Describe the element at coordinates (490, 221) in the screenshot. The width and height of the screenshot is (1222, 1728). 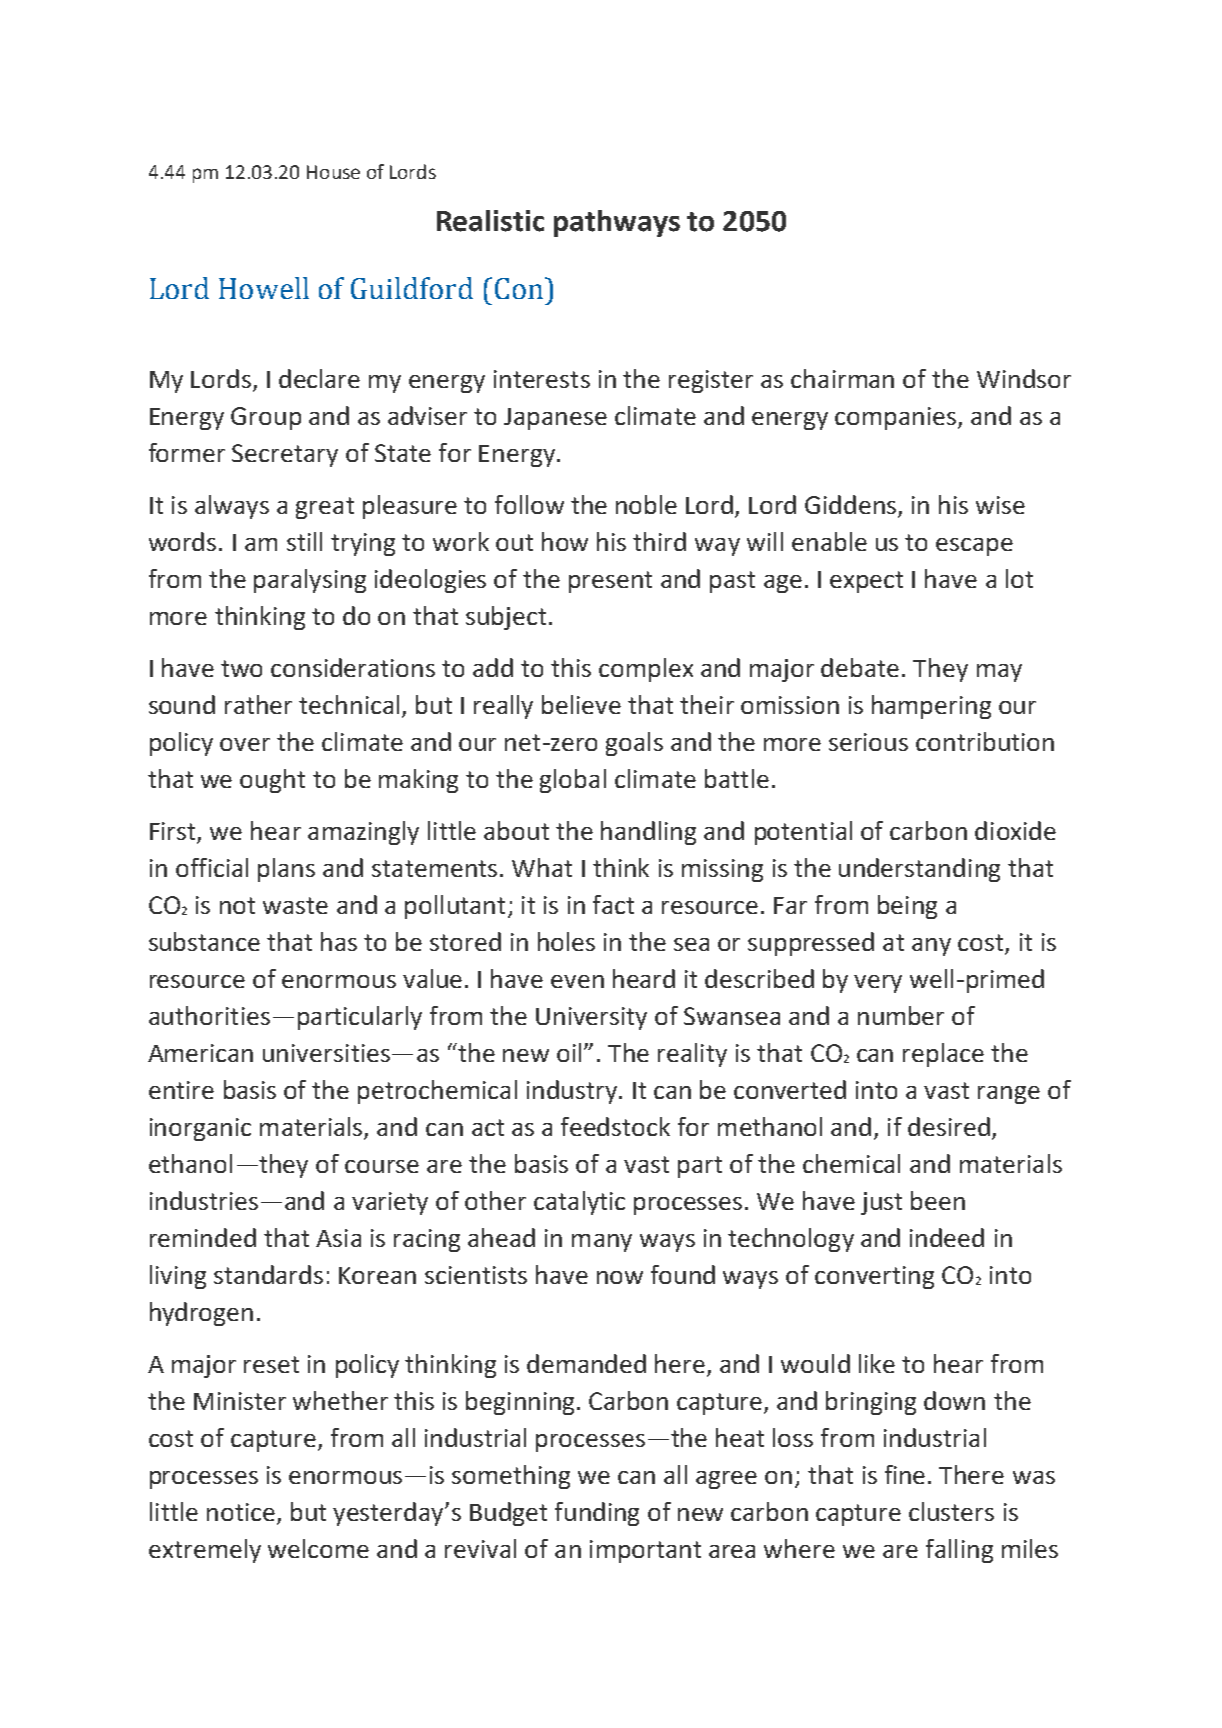
I see `Realistic` at that location.
